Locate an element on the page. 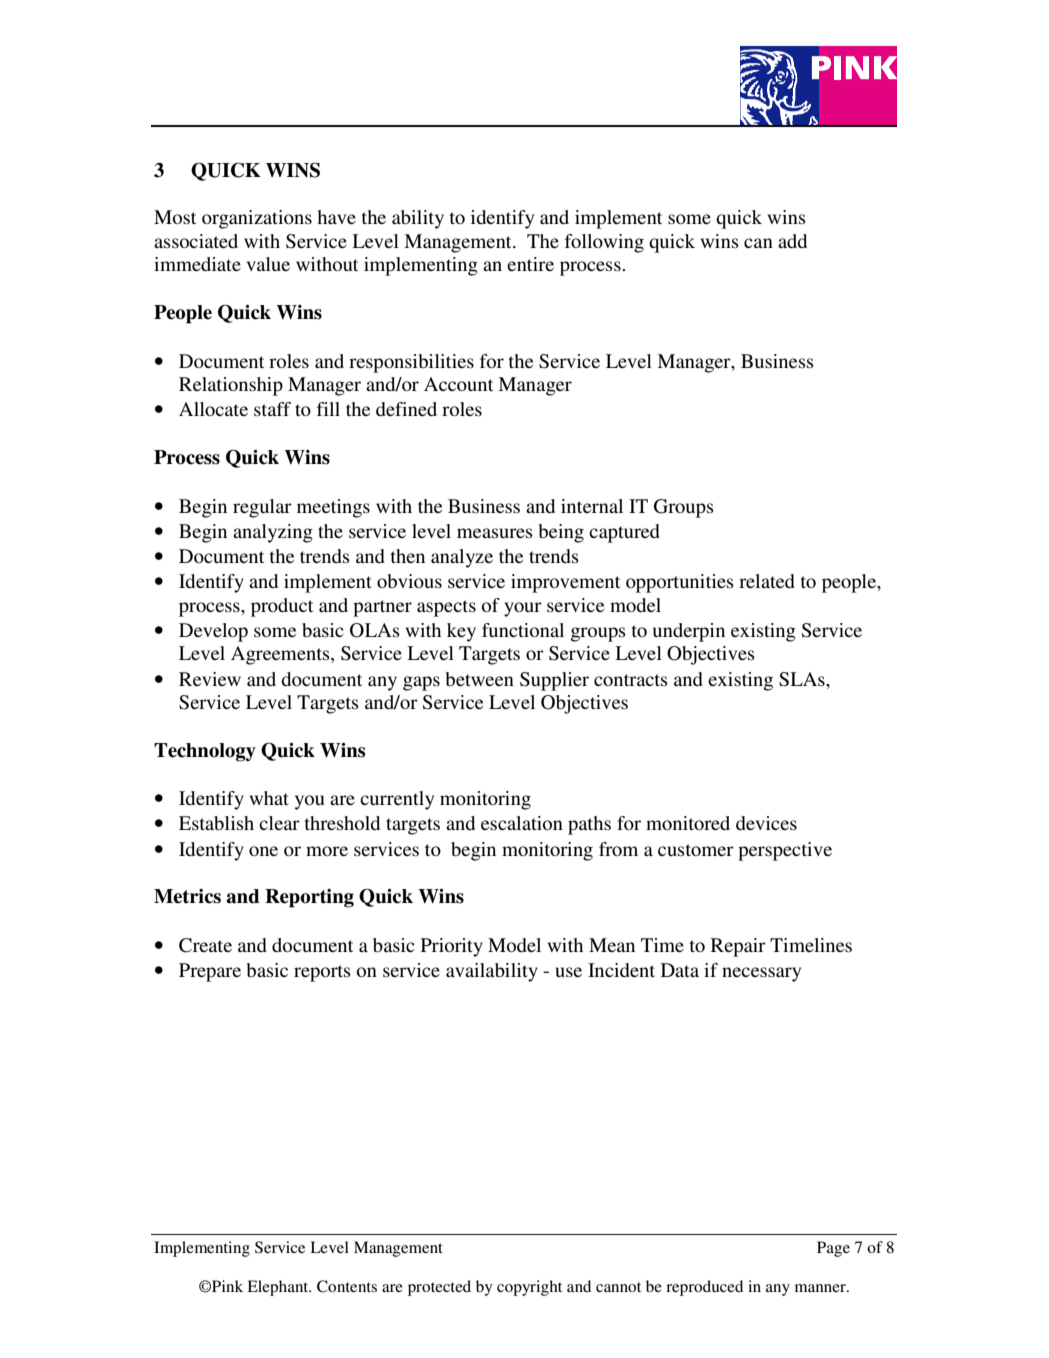 The height and width of the page is (1358, 1049). Contents is located at coordinates (347, 1286).
